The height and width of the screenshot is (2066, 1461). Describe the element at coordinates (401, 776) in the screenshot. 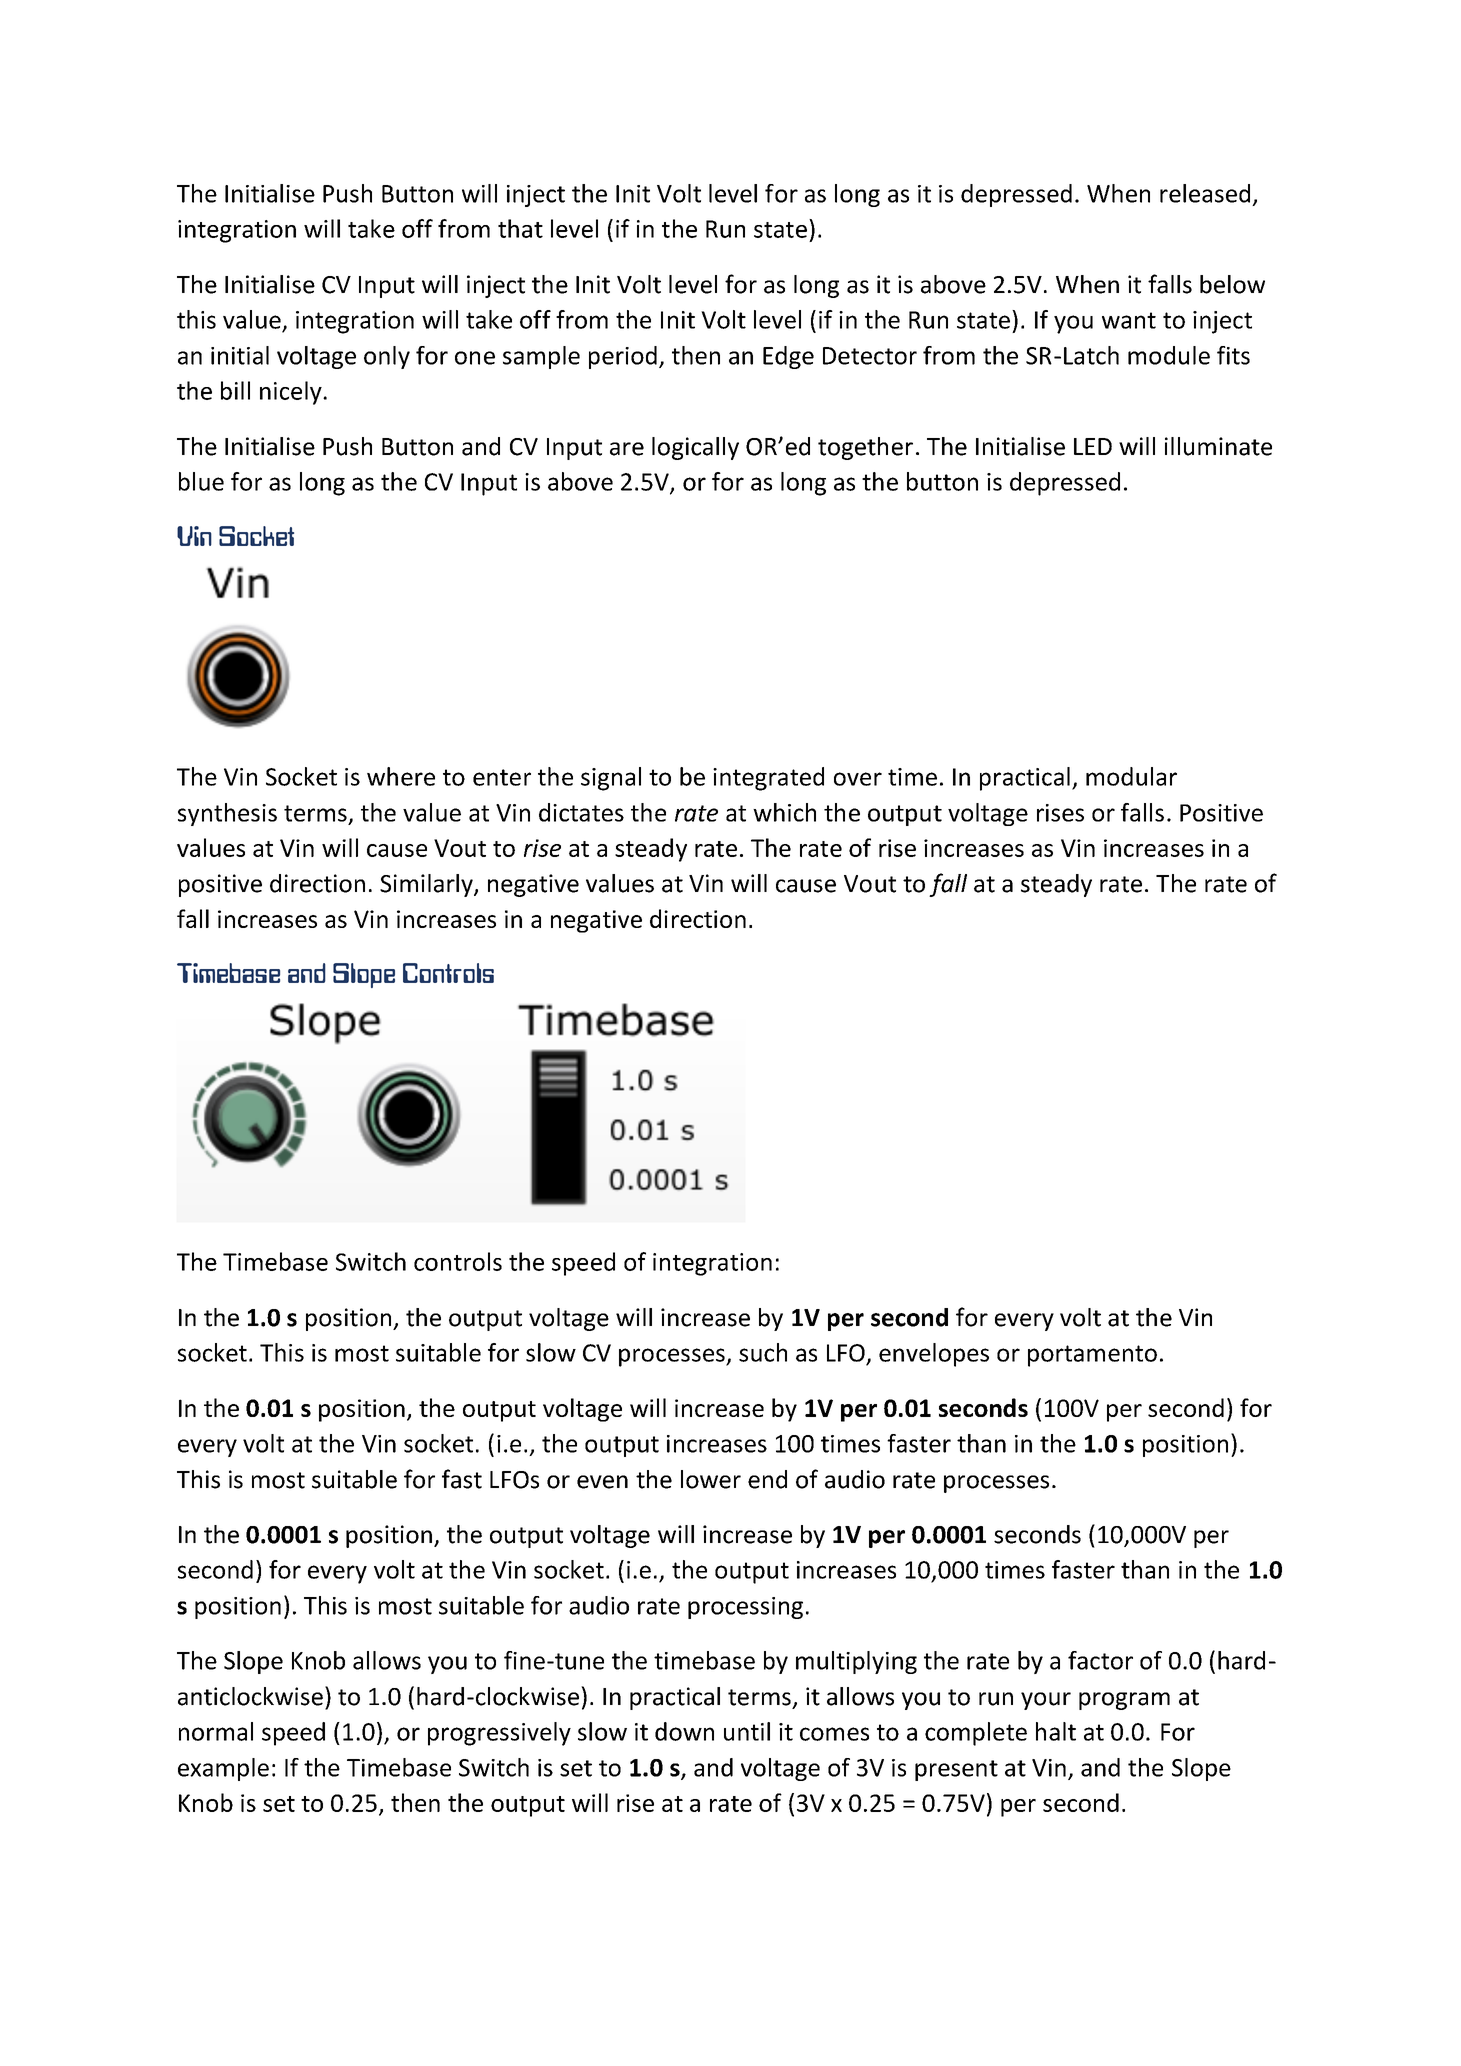

I see `where` at that location.
